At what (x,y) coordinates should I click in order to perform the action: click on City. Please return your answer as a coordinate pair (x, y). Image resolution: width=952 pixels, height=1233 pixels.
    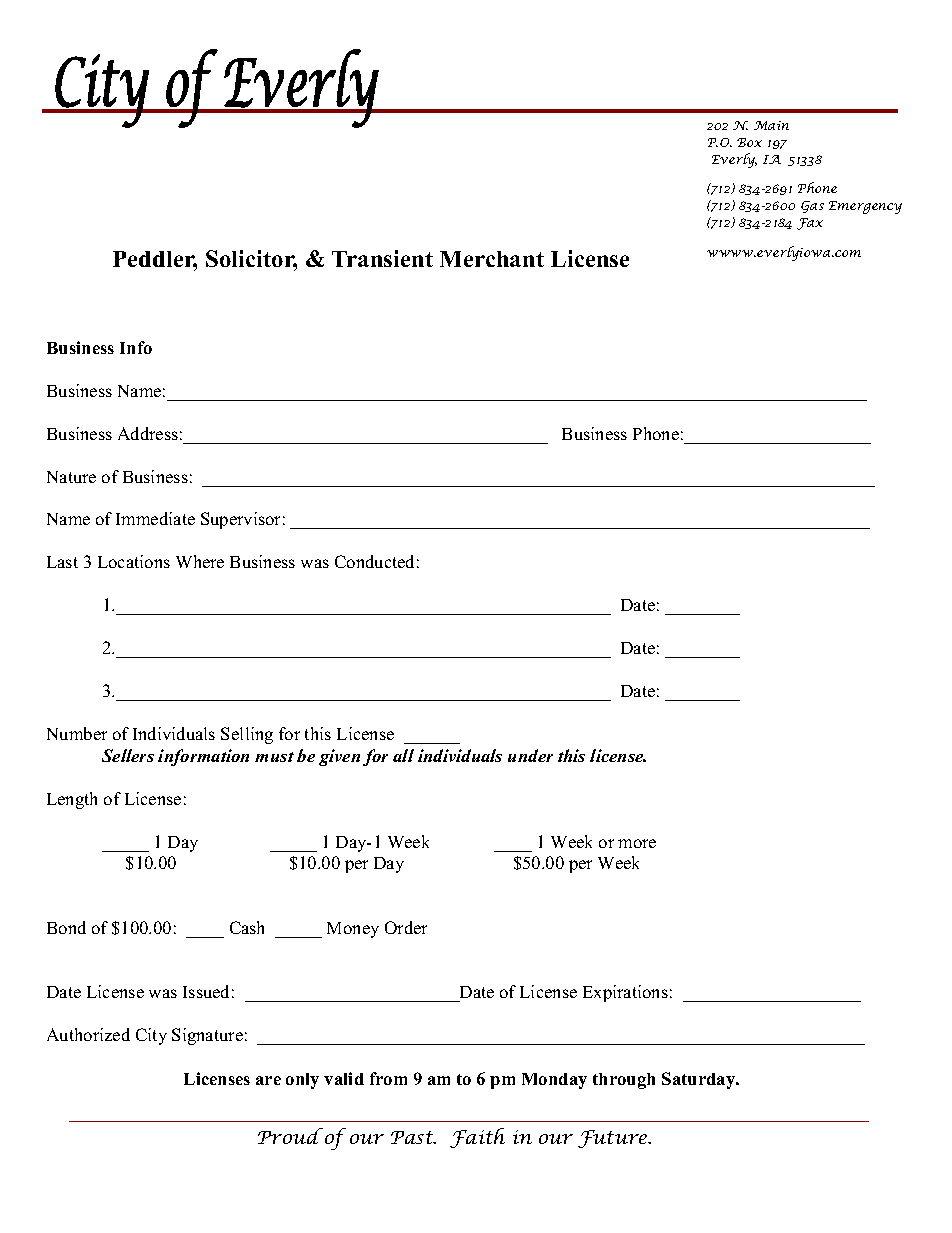
    Looking at the image, I should click on (151, 1036).
